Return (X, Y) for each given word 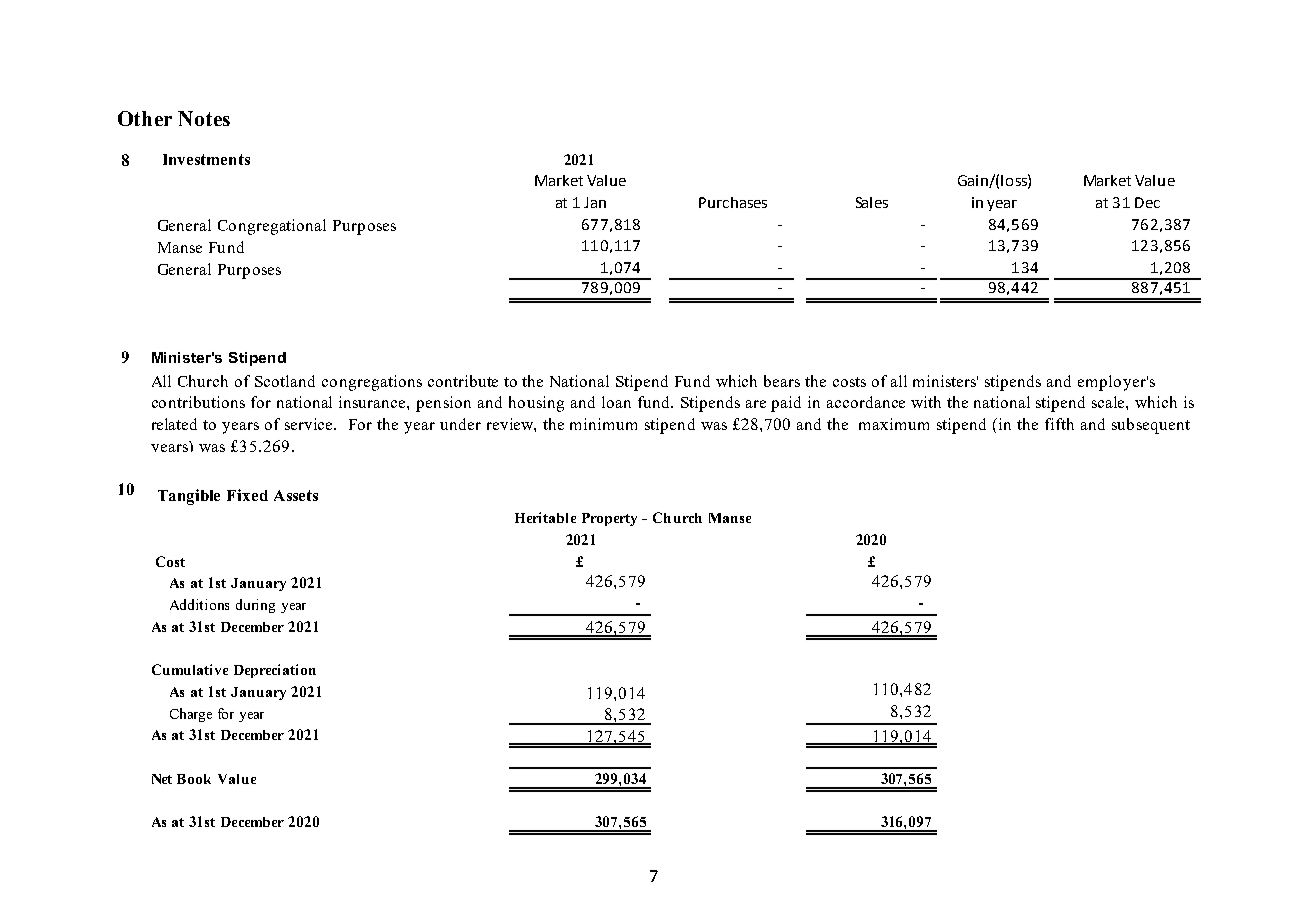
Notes (204, 118)
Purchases (733, 202)
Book (194, 779)
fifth (1059, 424)
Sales (872, 202)
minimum (603, 424)
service (310, 424)
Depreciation (275, 671)
